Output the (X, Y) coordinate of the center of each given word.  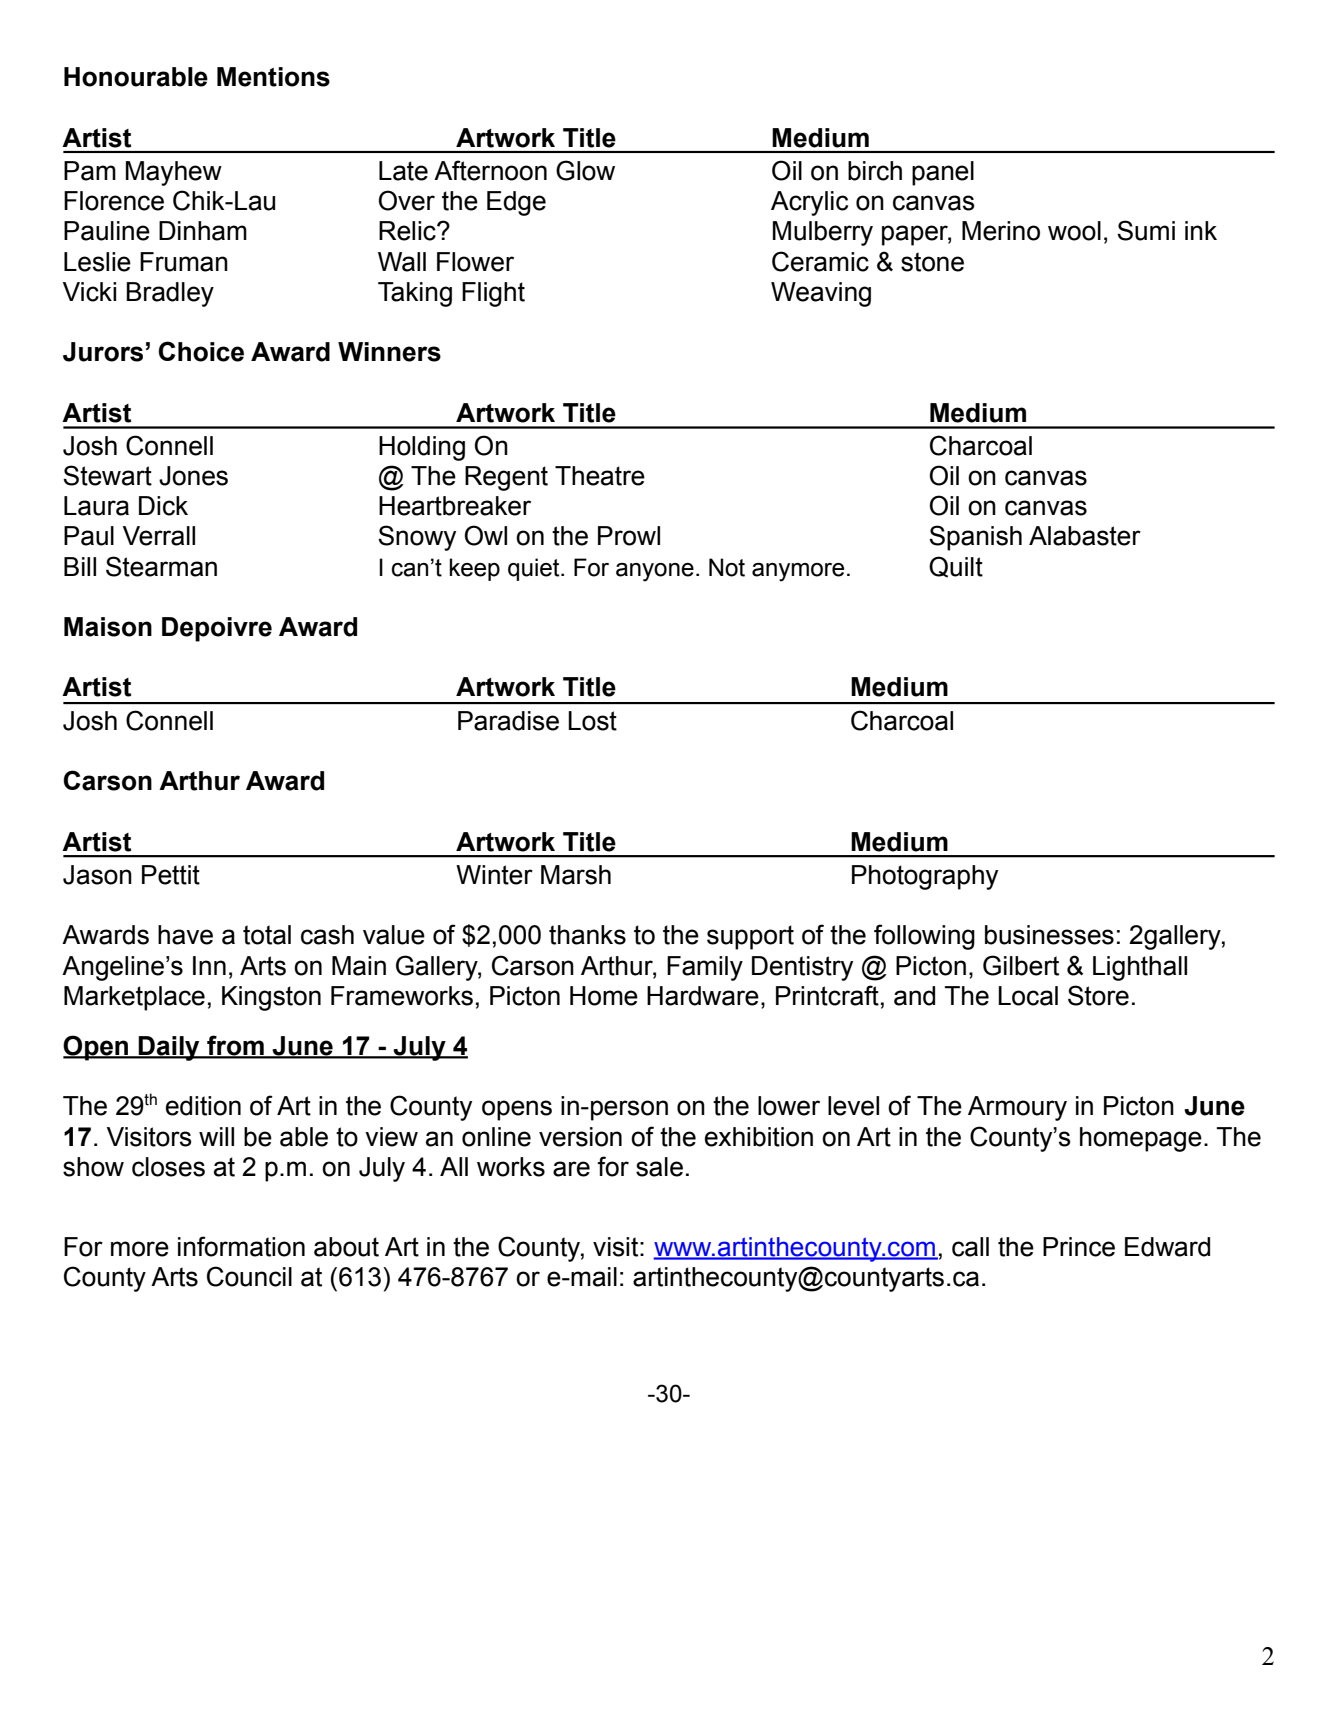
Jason (97, 875)
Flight (493, 294)
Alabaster (1085, 536)
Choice (201, 351)
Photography (925, 877)
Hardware (703, 996)
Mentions (273, 77)
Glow (585, 170)
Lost (592, 721)
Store (1098, 995)
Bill (80, 566)
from (235, 1046)
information (241, 1246)
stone (932, 262)
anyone (655, 572)
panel (943, 173)
